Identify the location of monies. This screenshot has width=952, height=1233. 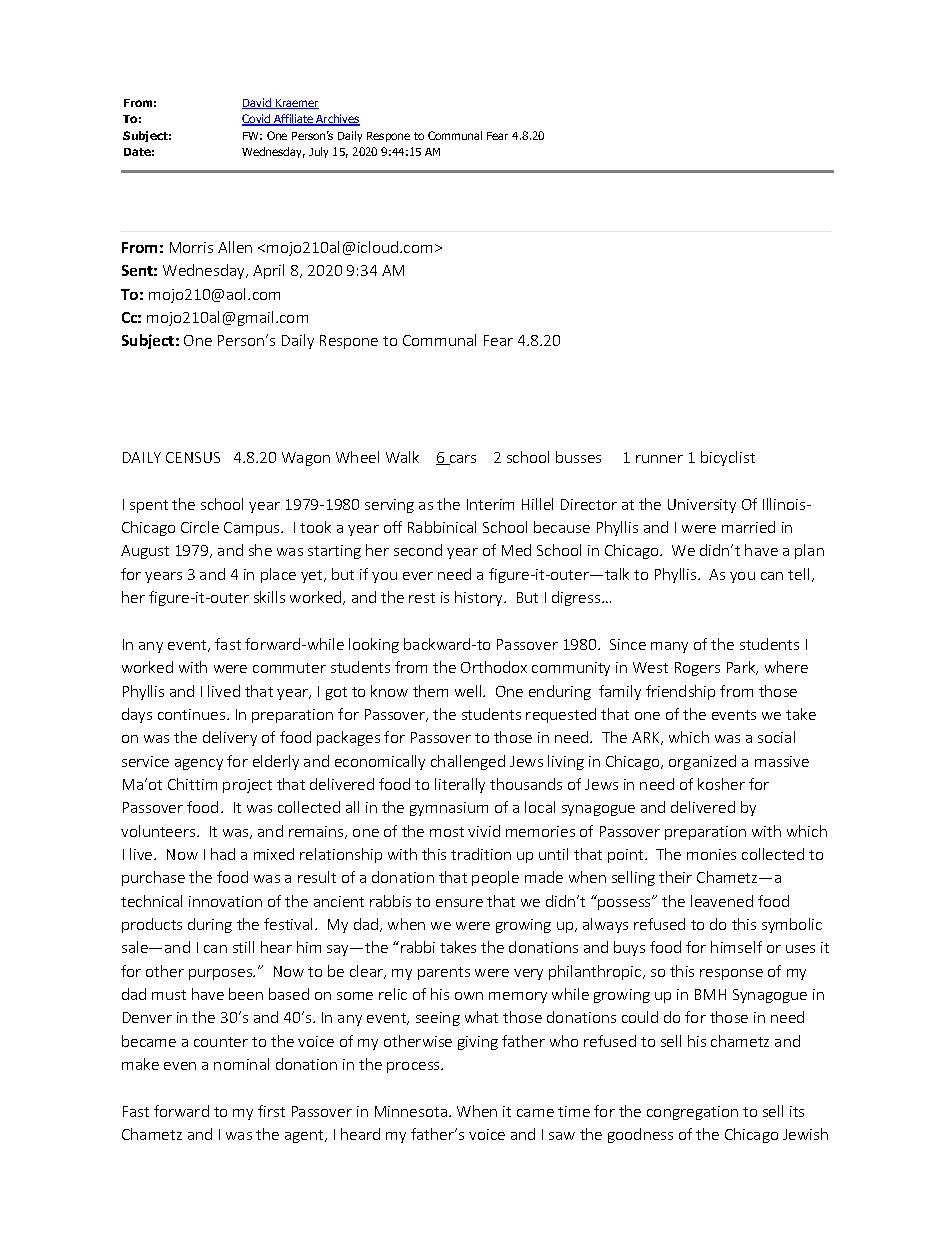
(711, 854).
